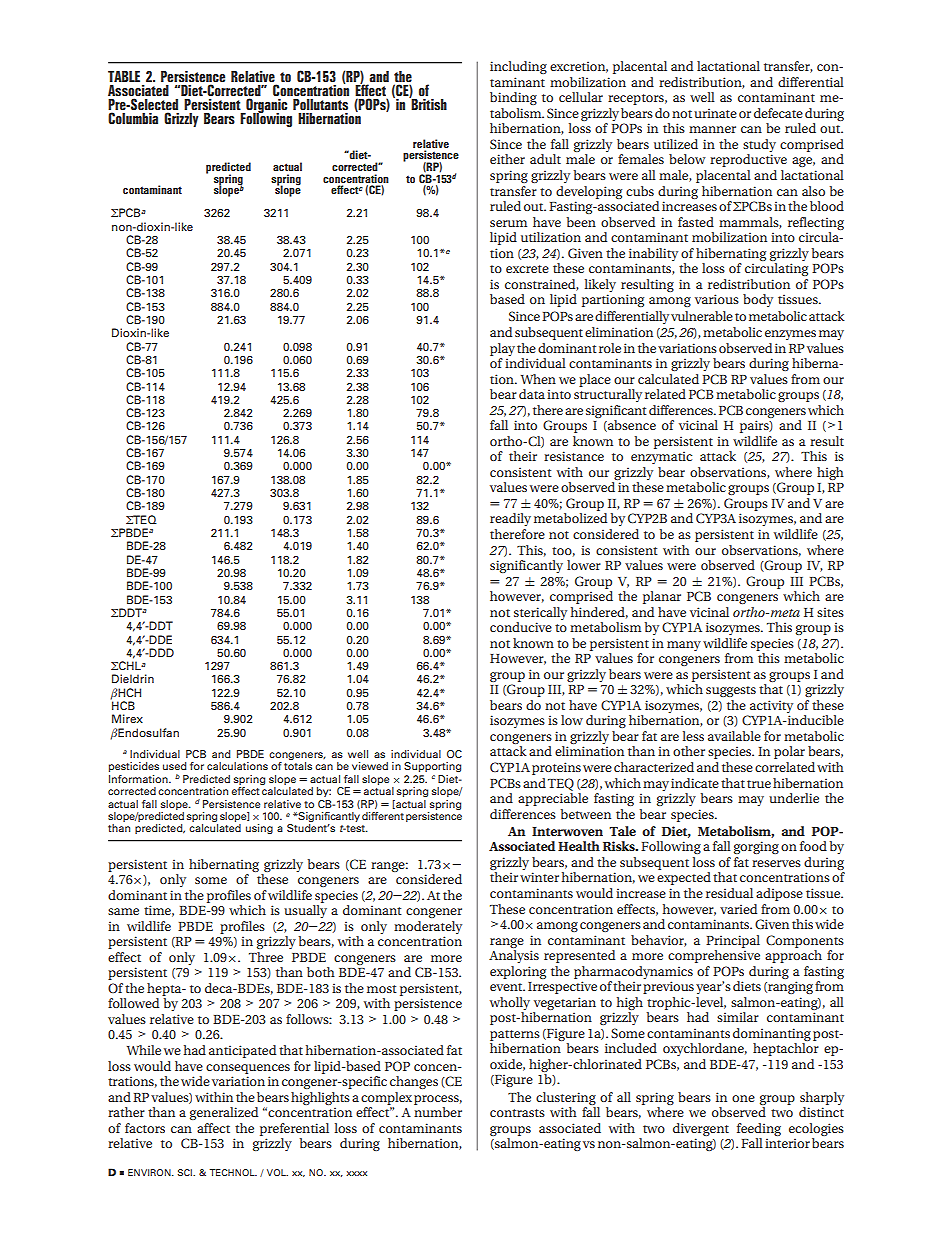  What do you see at coordinates (715, 113) in the screenshot?
I see `urinate` at bounding box center [715, 113].
